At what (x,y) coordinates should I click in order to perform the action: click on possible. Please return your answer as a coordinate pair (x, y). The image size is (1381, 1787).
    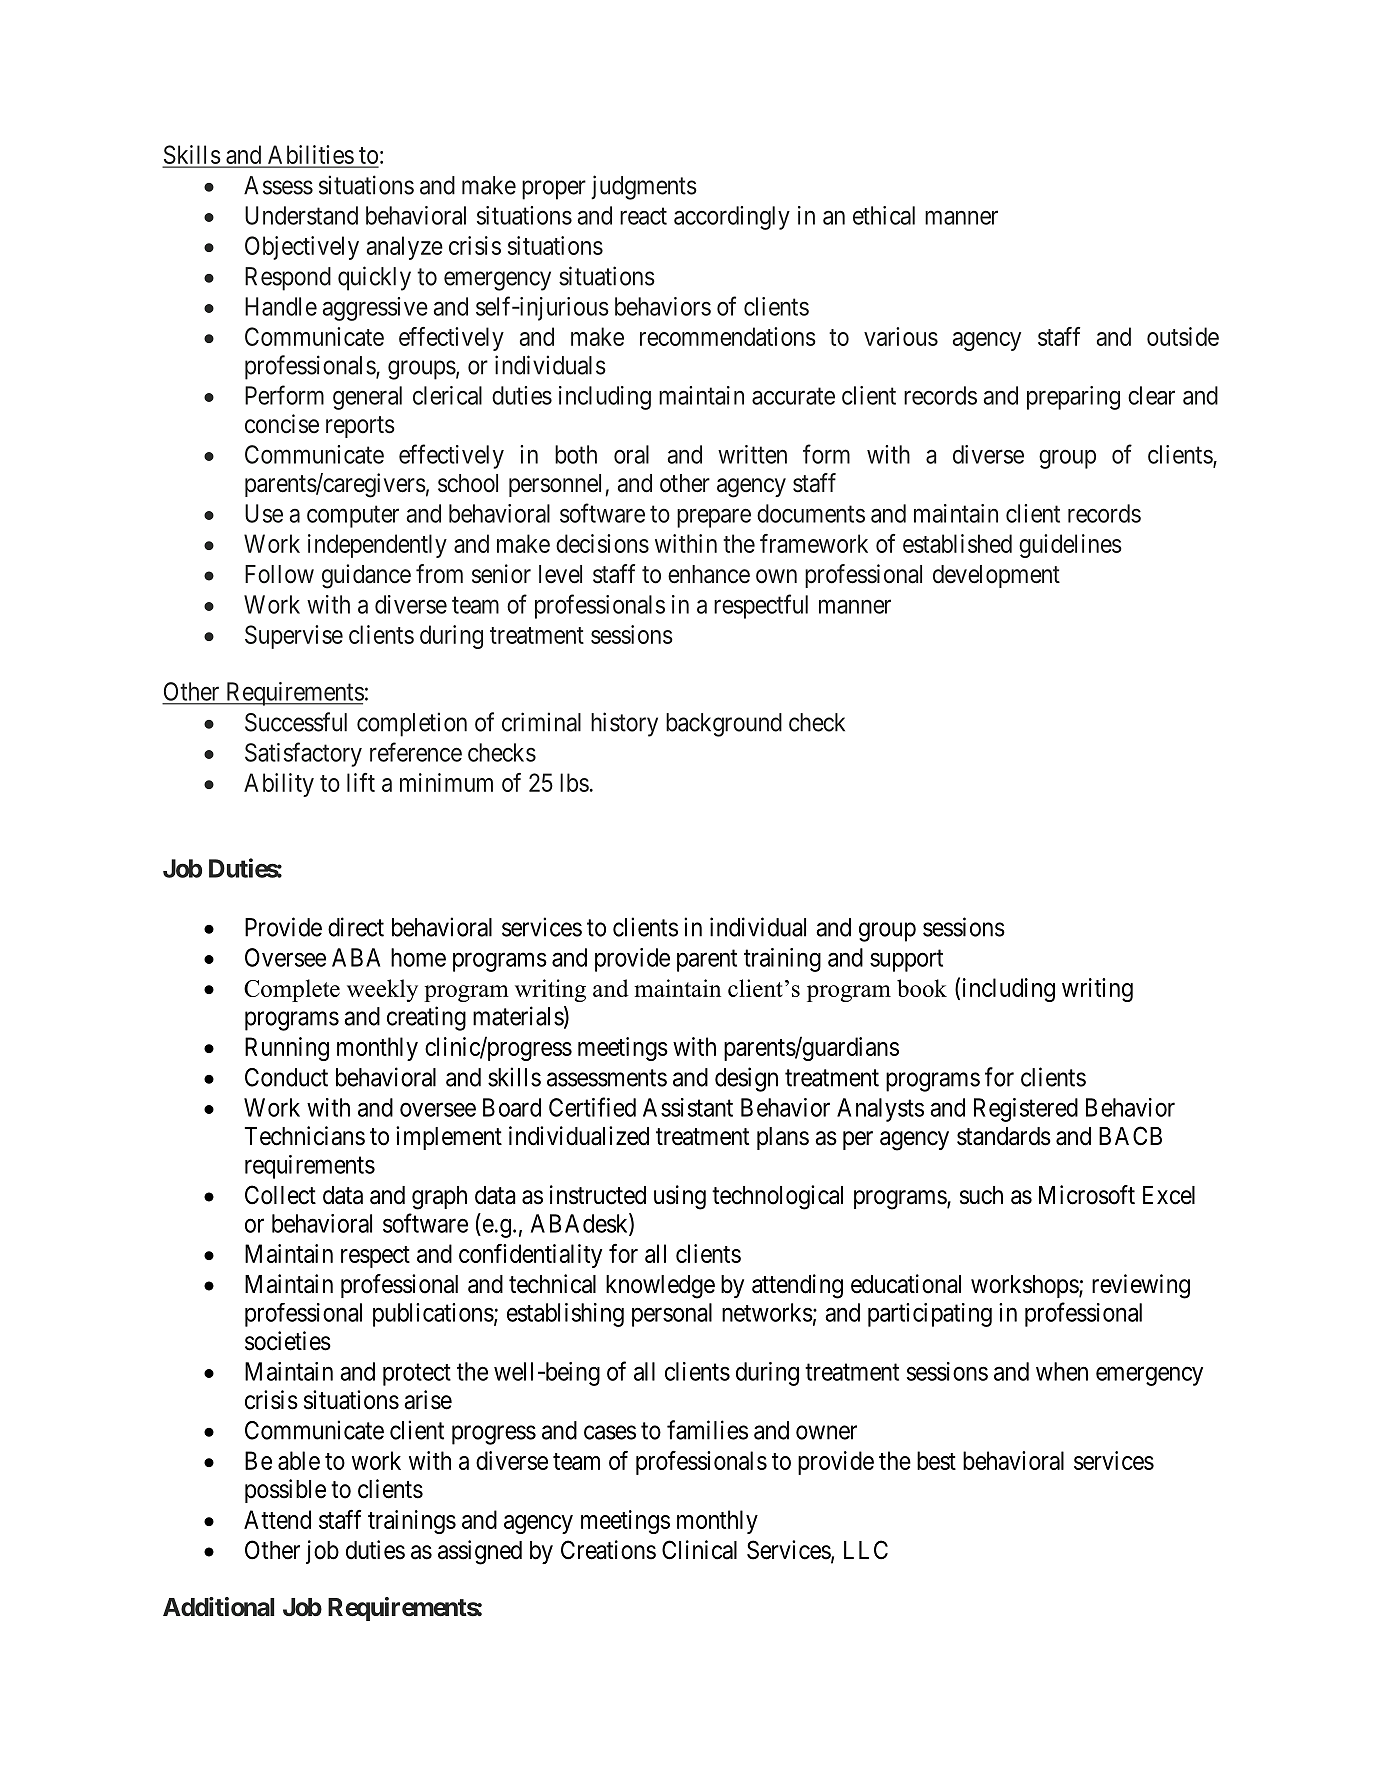
    Looking at the image, I should click on (285, 1491).
